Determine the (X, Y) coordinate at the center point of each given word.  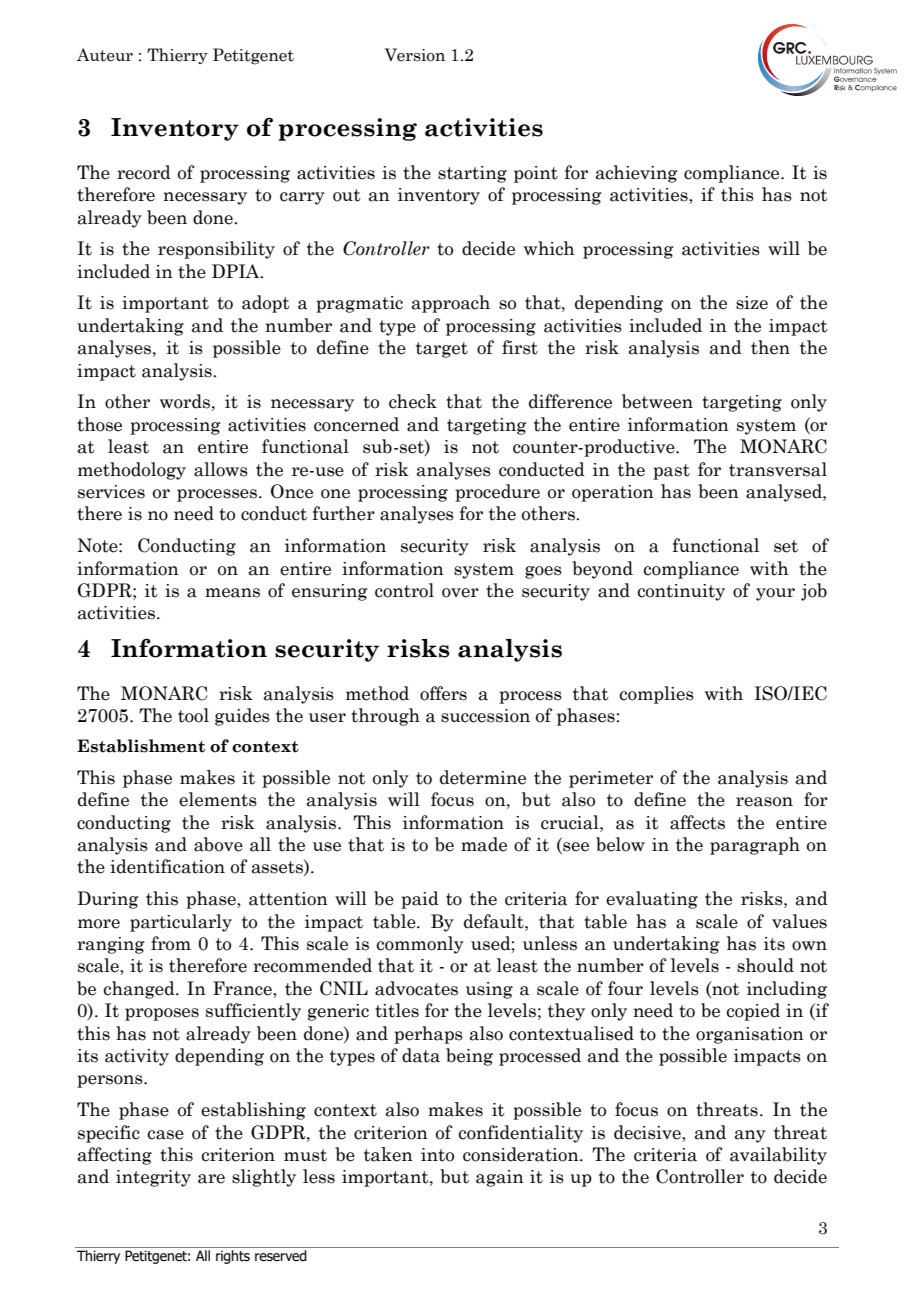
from (171, 943)
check (413, 401)
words (185, 401)
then (770, 347)
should (765, 965)
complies (656, 695)
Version (415, 55)
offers (443, 693)
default (495, 921)
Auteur (105, 55)
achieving (637, 174)
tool (193, 715)
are (211, 1179)
